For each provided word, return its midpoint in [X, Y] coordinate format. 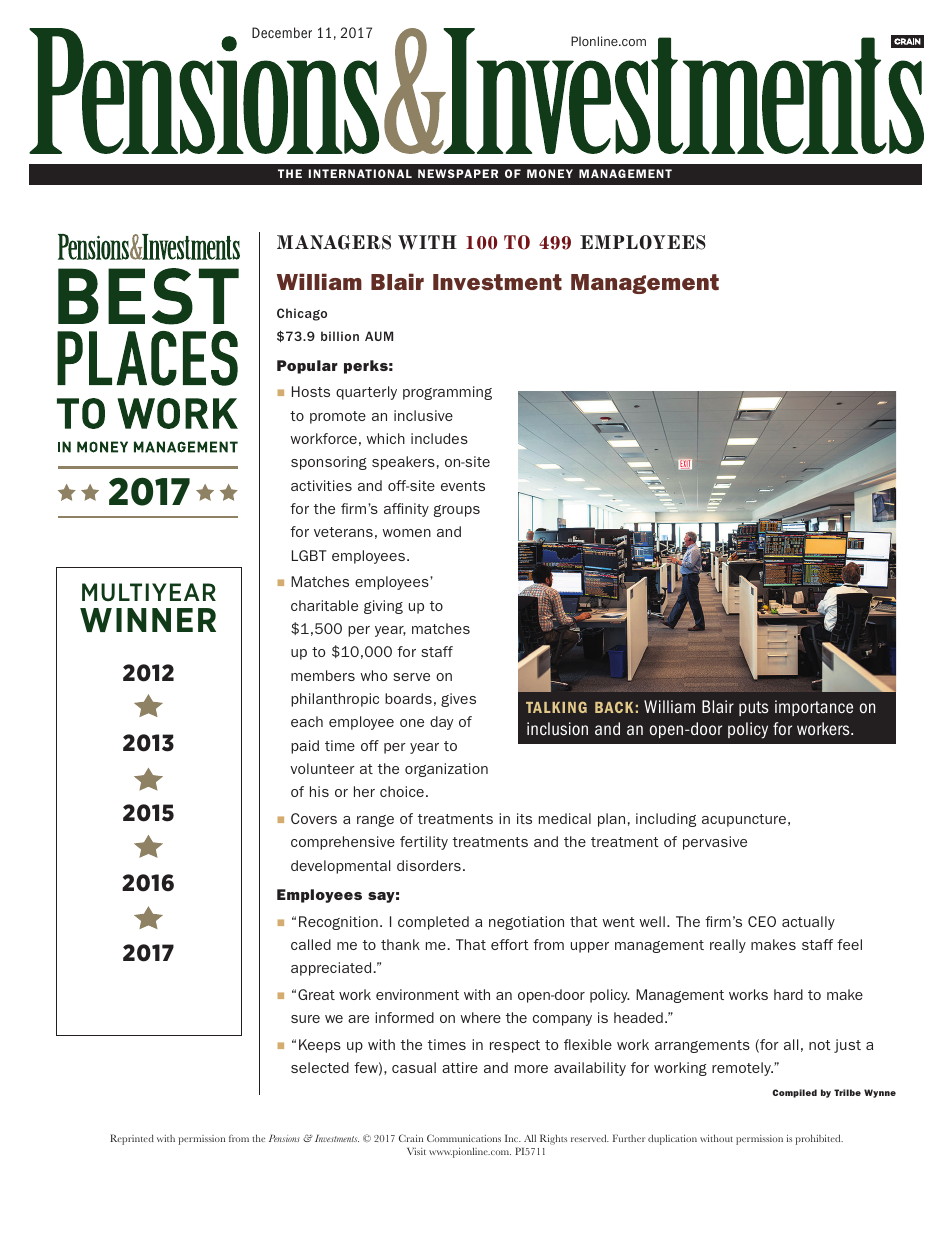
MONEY [550, 173]
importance [814, 708]
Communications [464, 1138]
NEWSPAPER [458, 173]
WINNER [148, 620]
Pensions [284, 1138]
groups [457, 511]
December [282, 32]
